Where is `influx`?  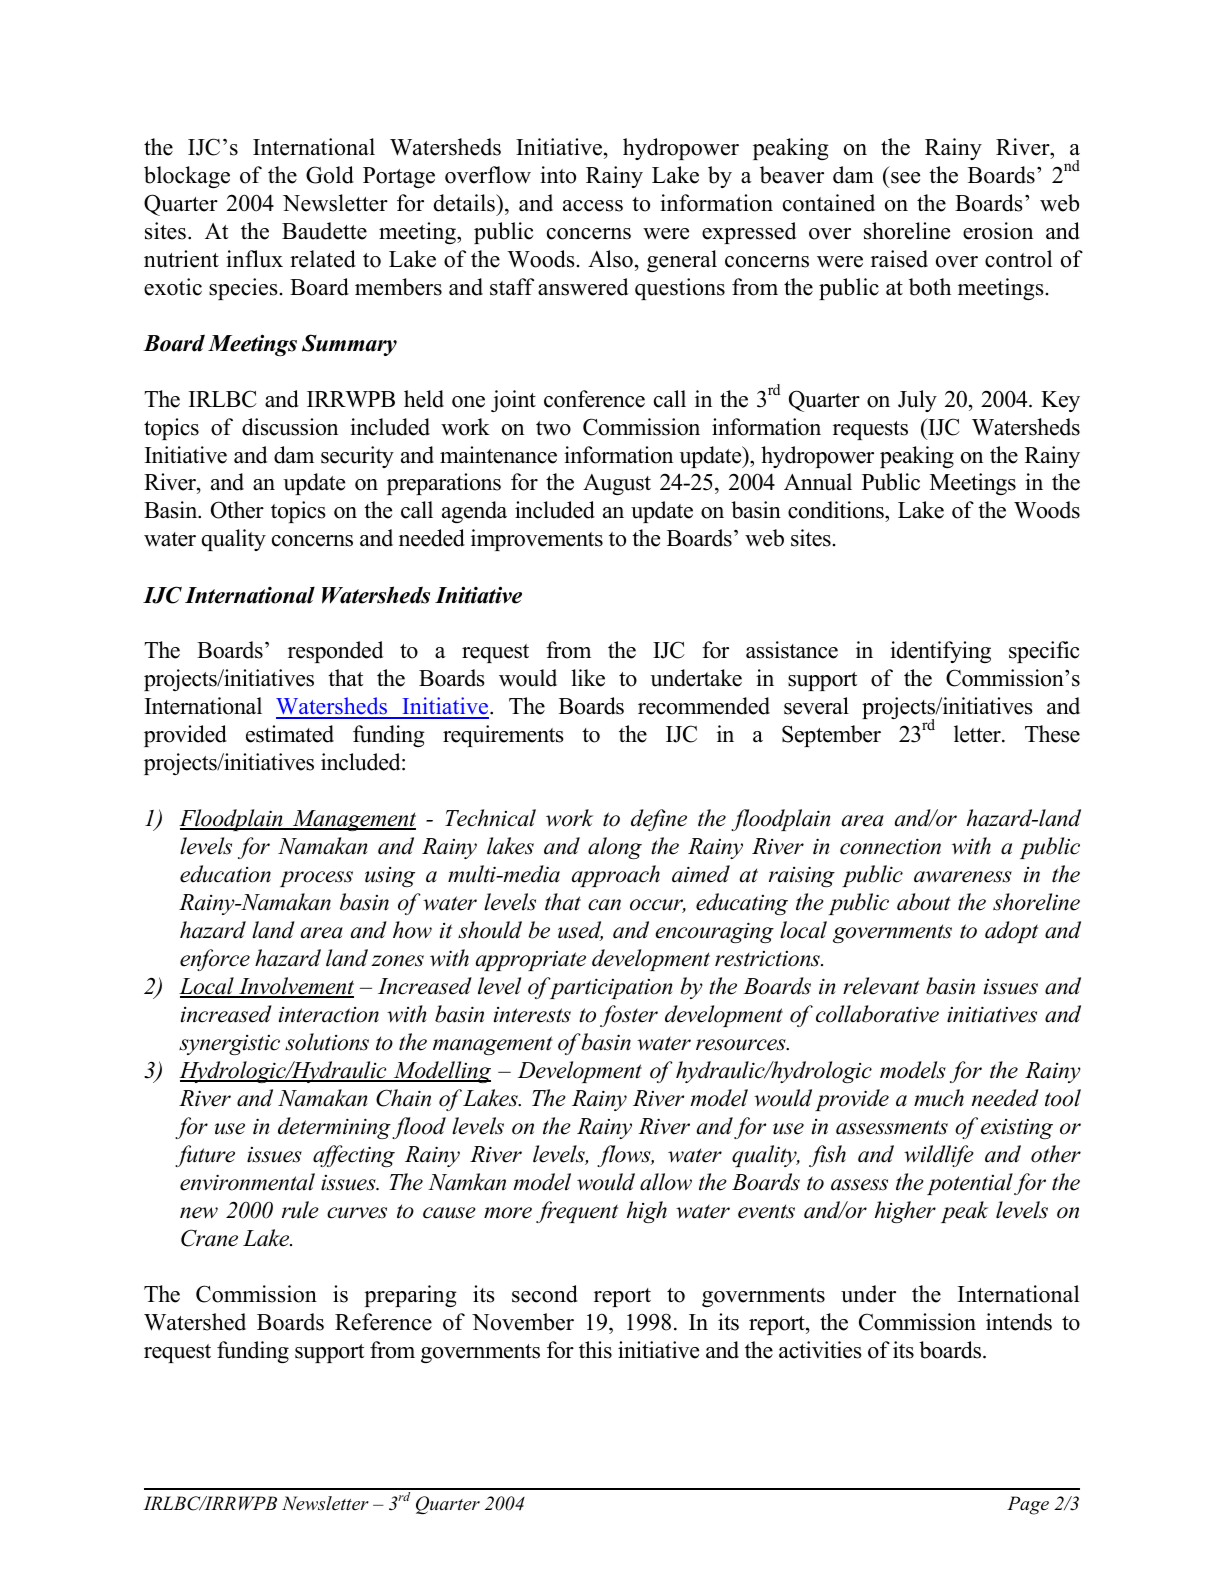 influx is located at coordinates (254, 259).
